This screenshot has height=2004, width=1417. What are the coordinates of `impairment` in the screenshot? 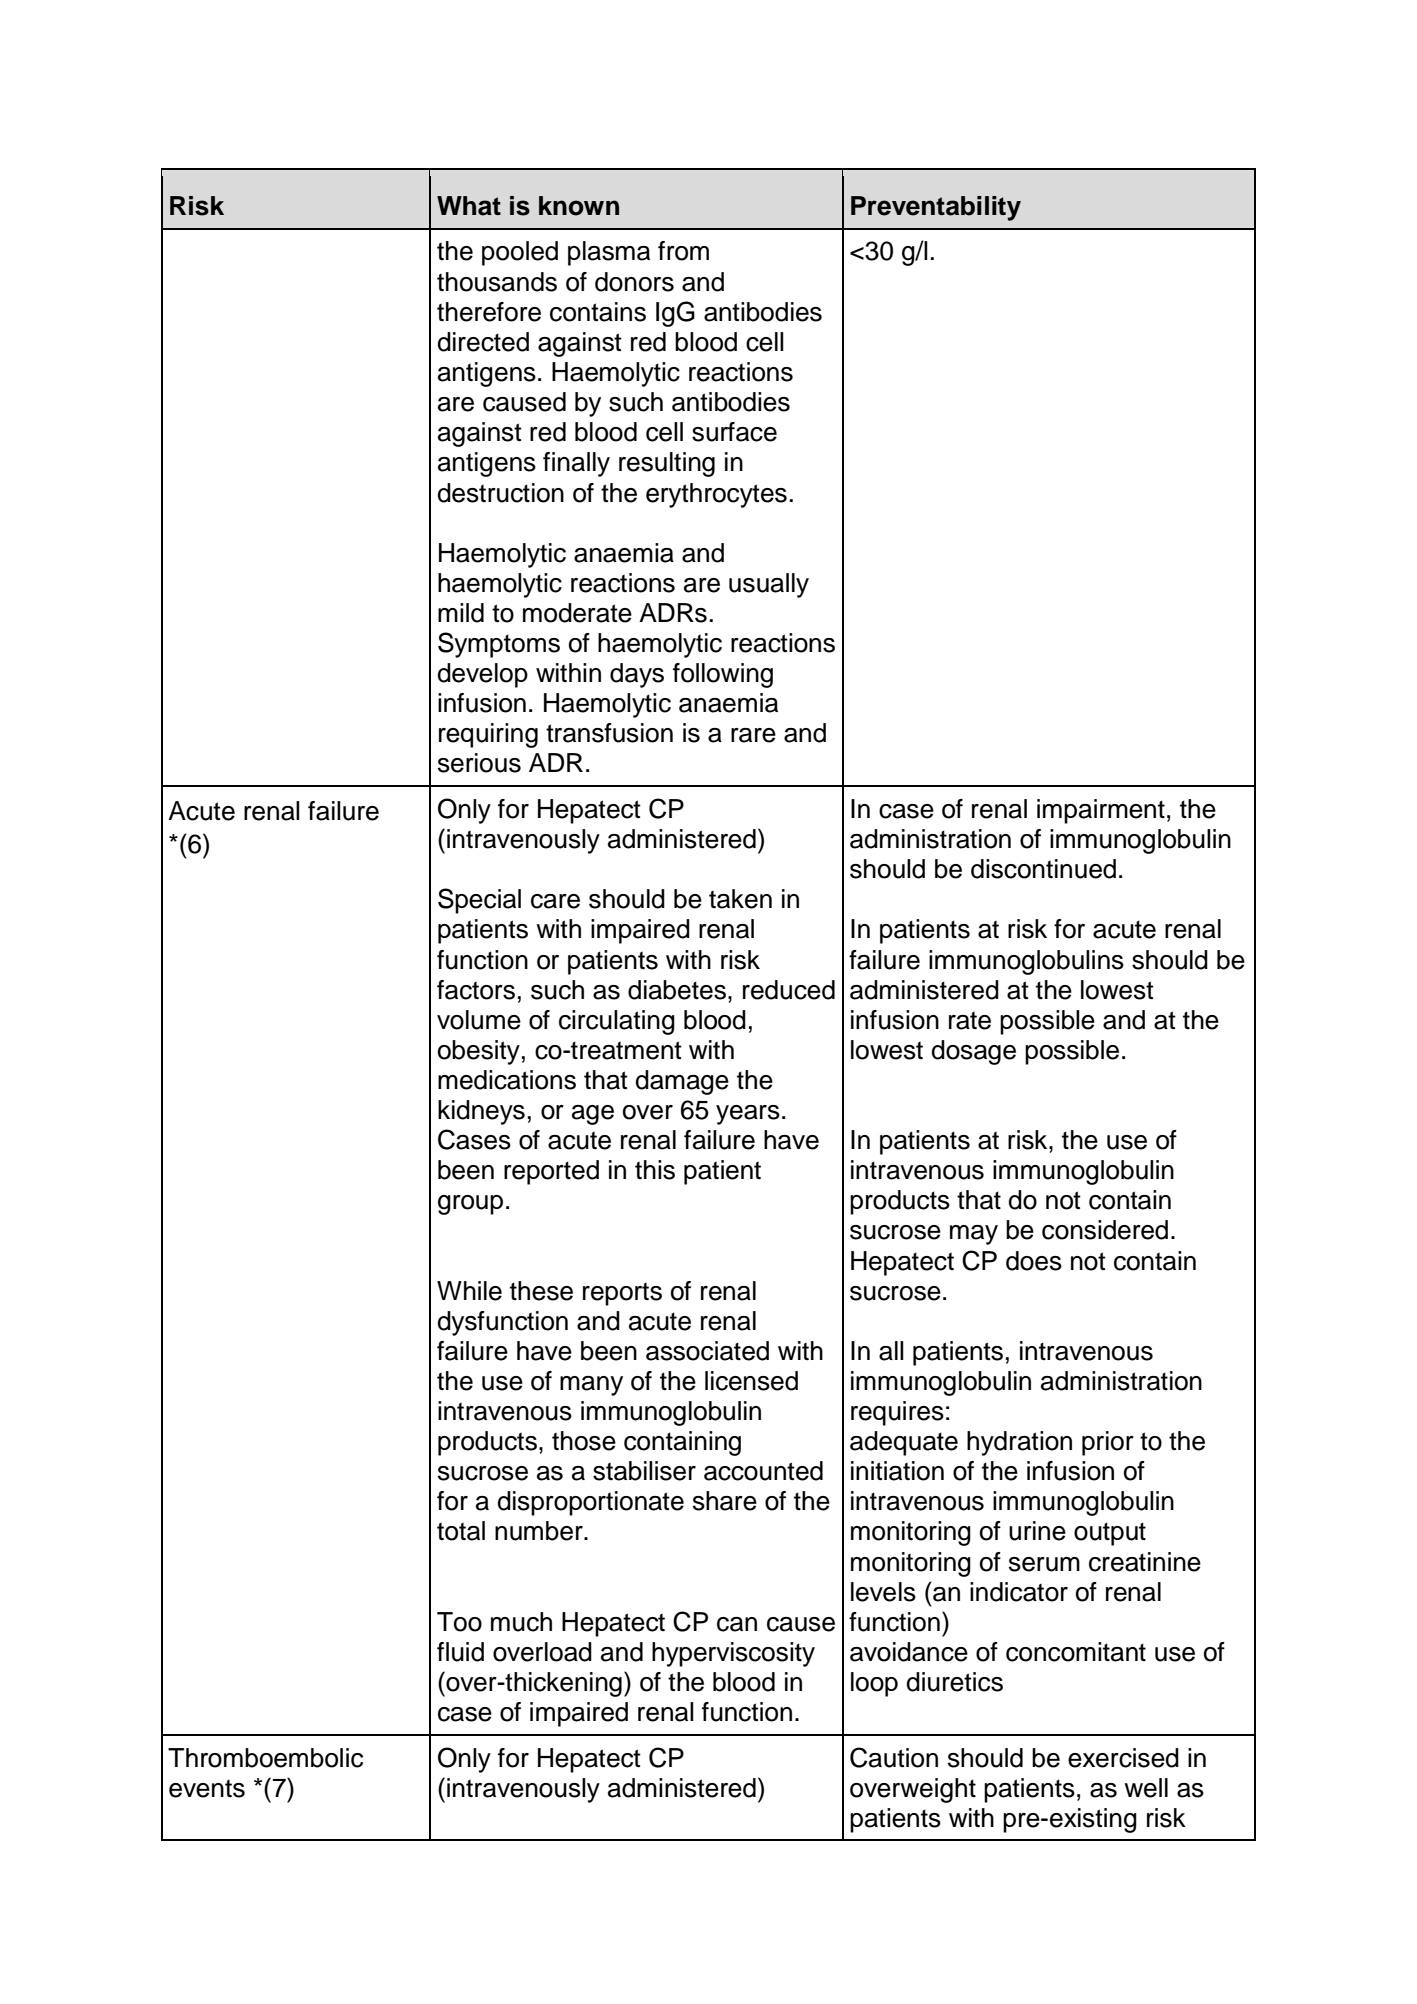 It's located at (1101, 811).
